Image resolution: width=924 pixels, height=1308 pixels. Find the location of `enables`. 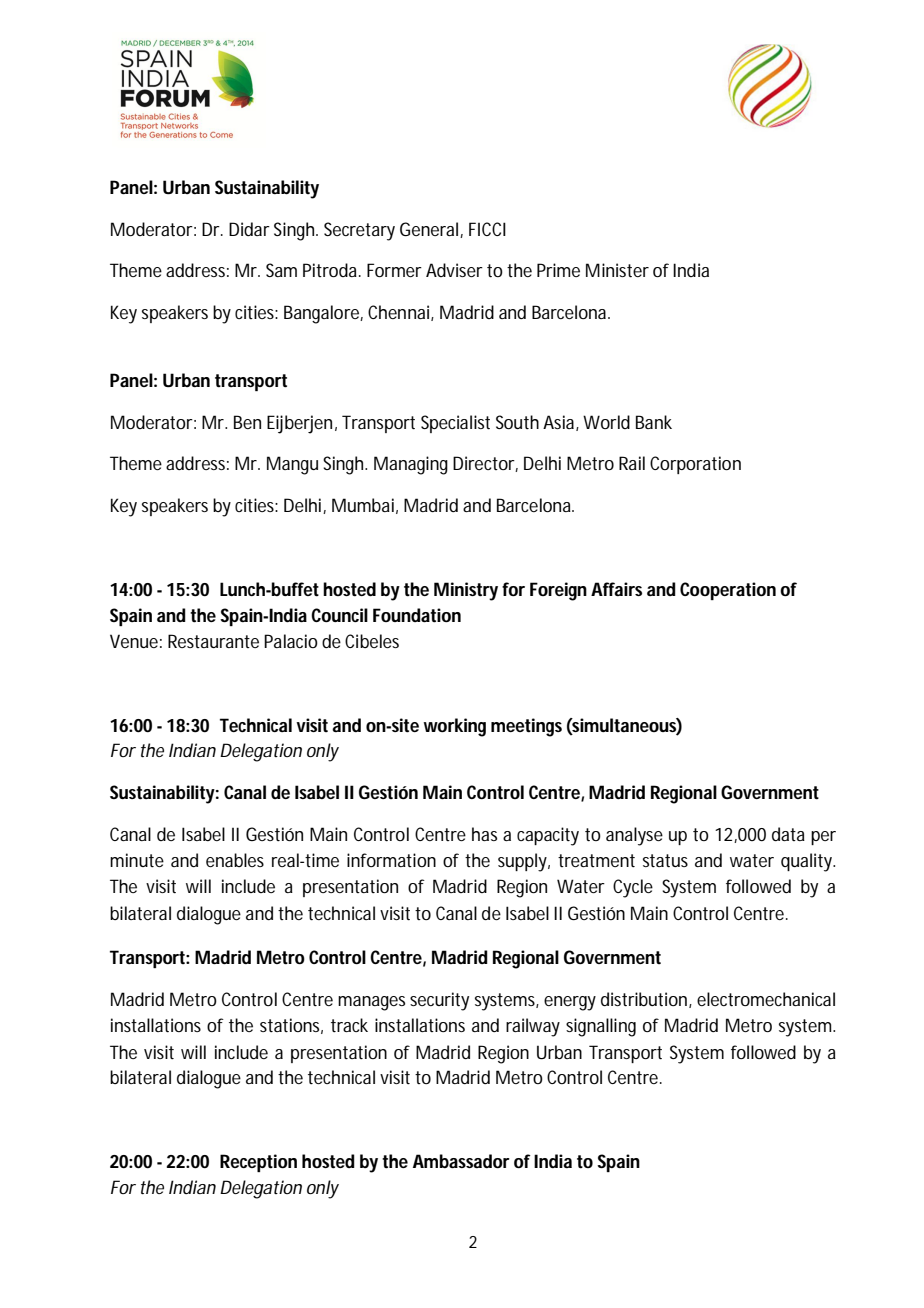

enables is located at coordinates (235, 860).
